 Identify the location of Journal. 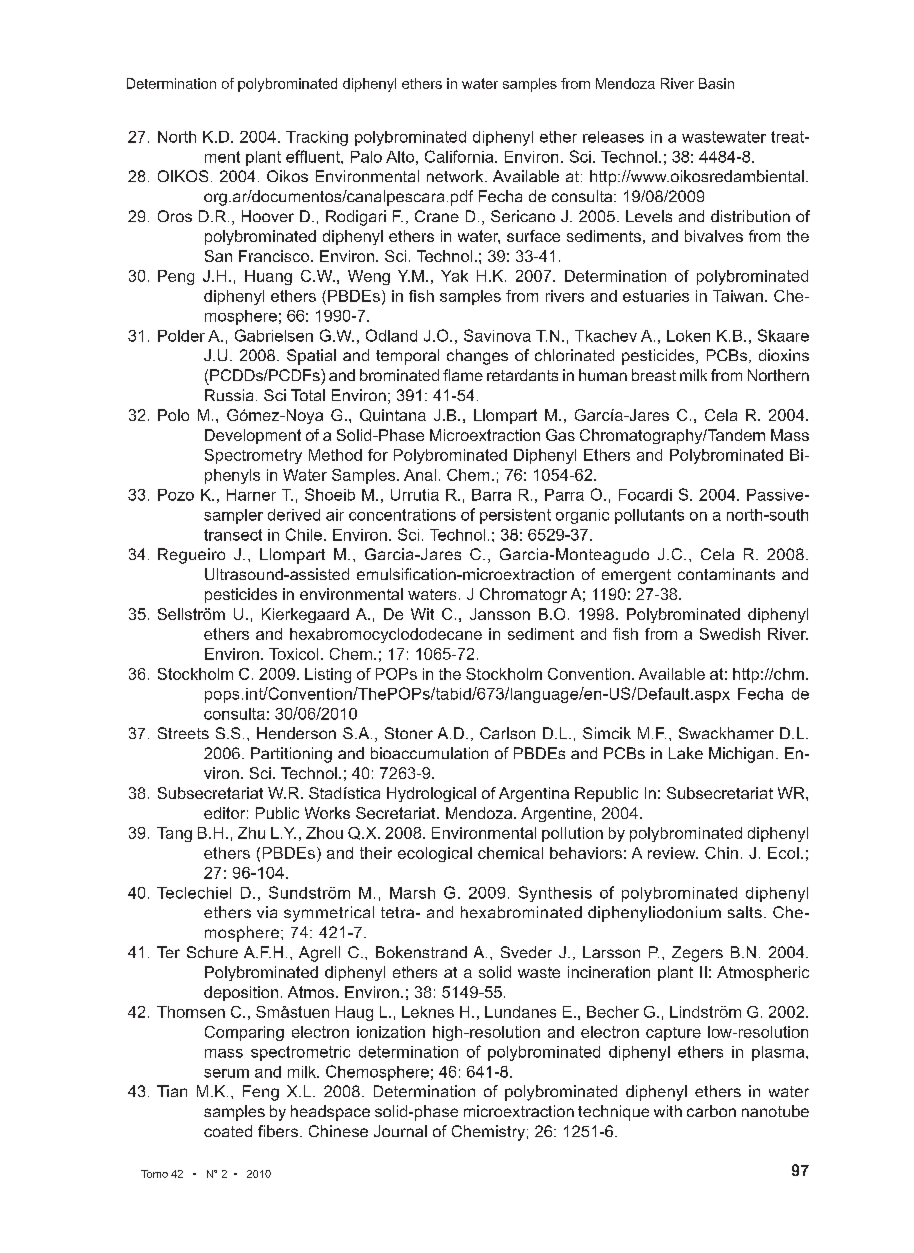
(400, 1131).
